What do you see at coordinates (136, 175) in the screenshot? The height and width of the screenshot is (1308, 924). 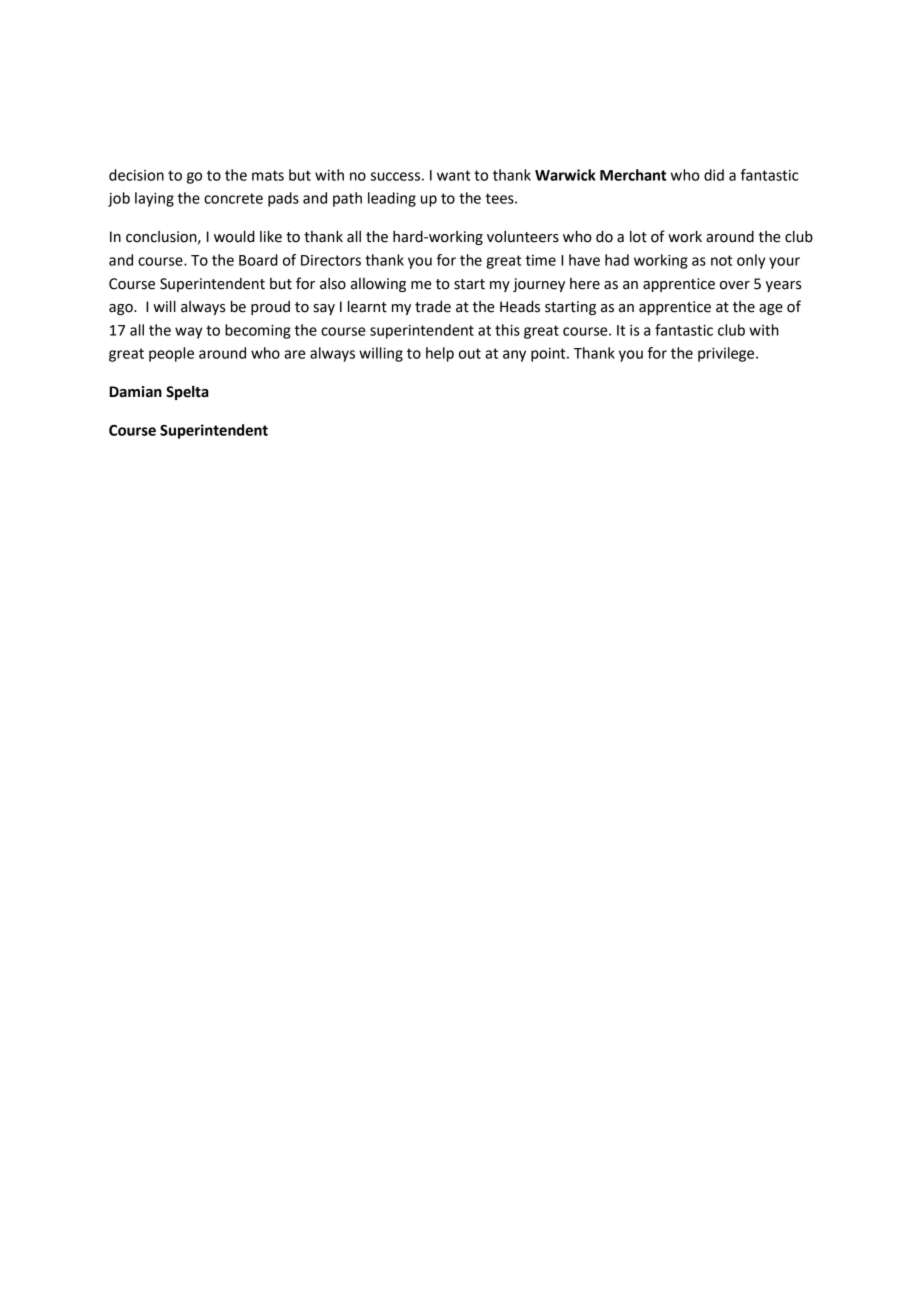 I see `decision` at bounding box center [136, 175].
